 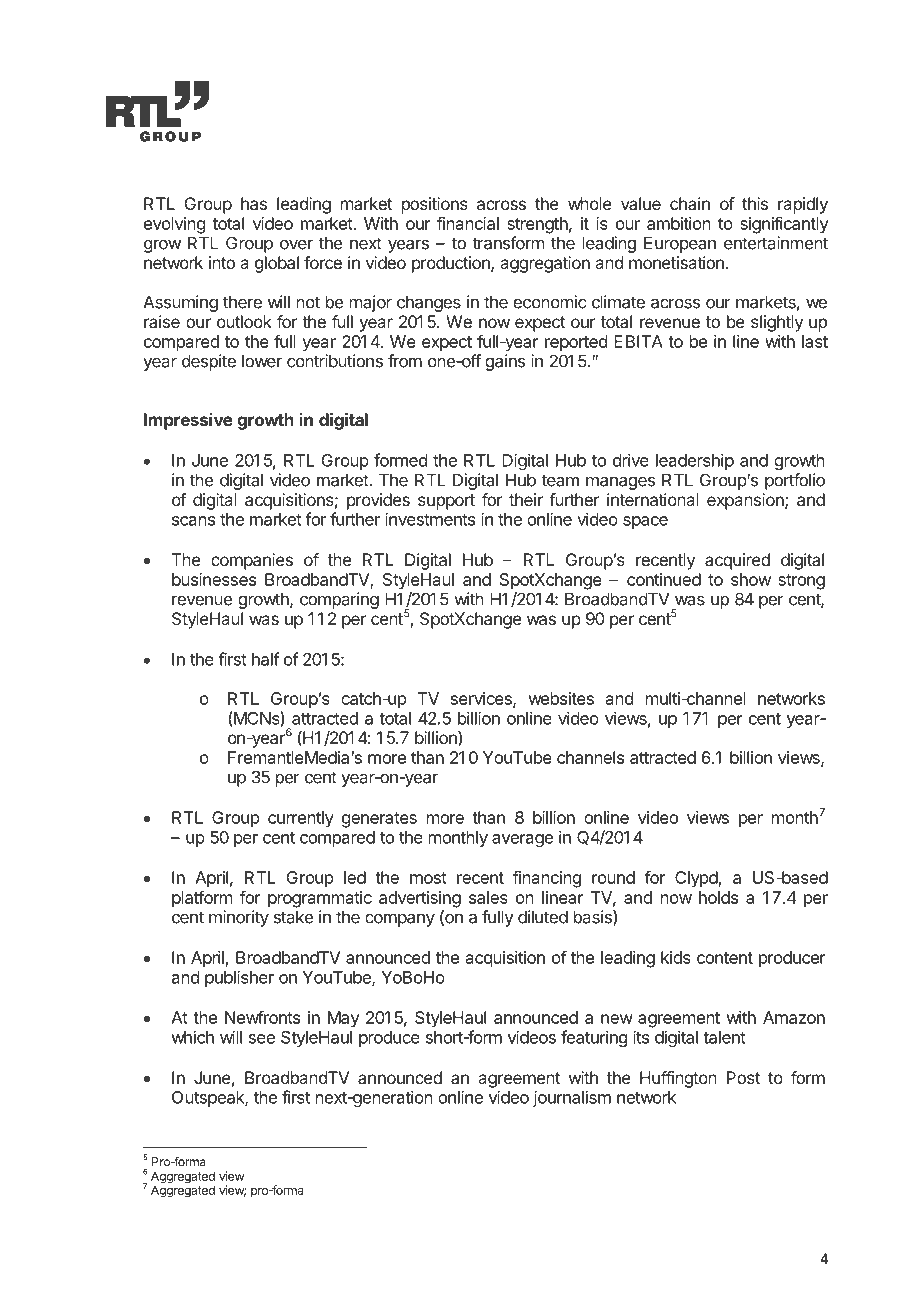 What do you see at coordinates (737, 561) in the screenshot?
I see `acquired` at bounding box center [737, 561].
